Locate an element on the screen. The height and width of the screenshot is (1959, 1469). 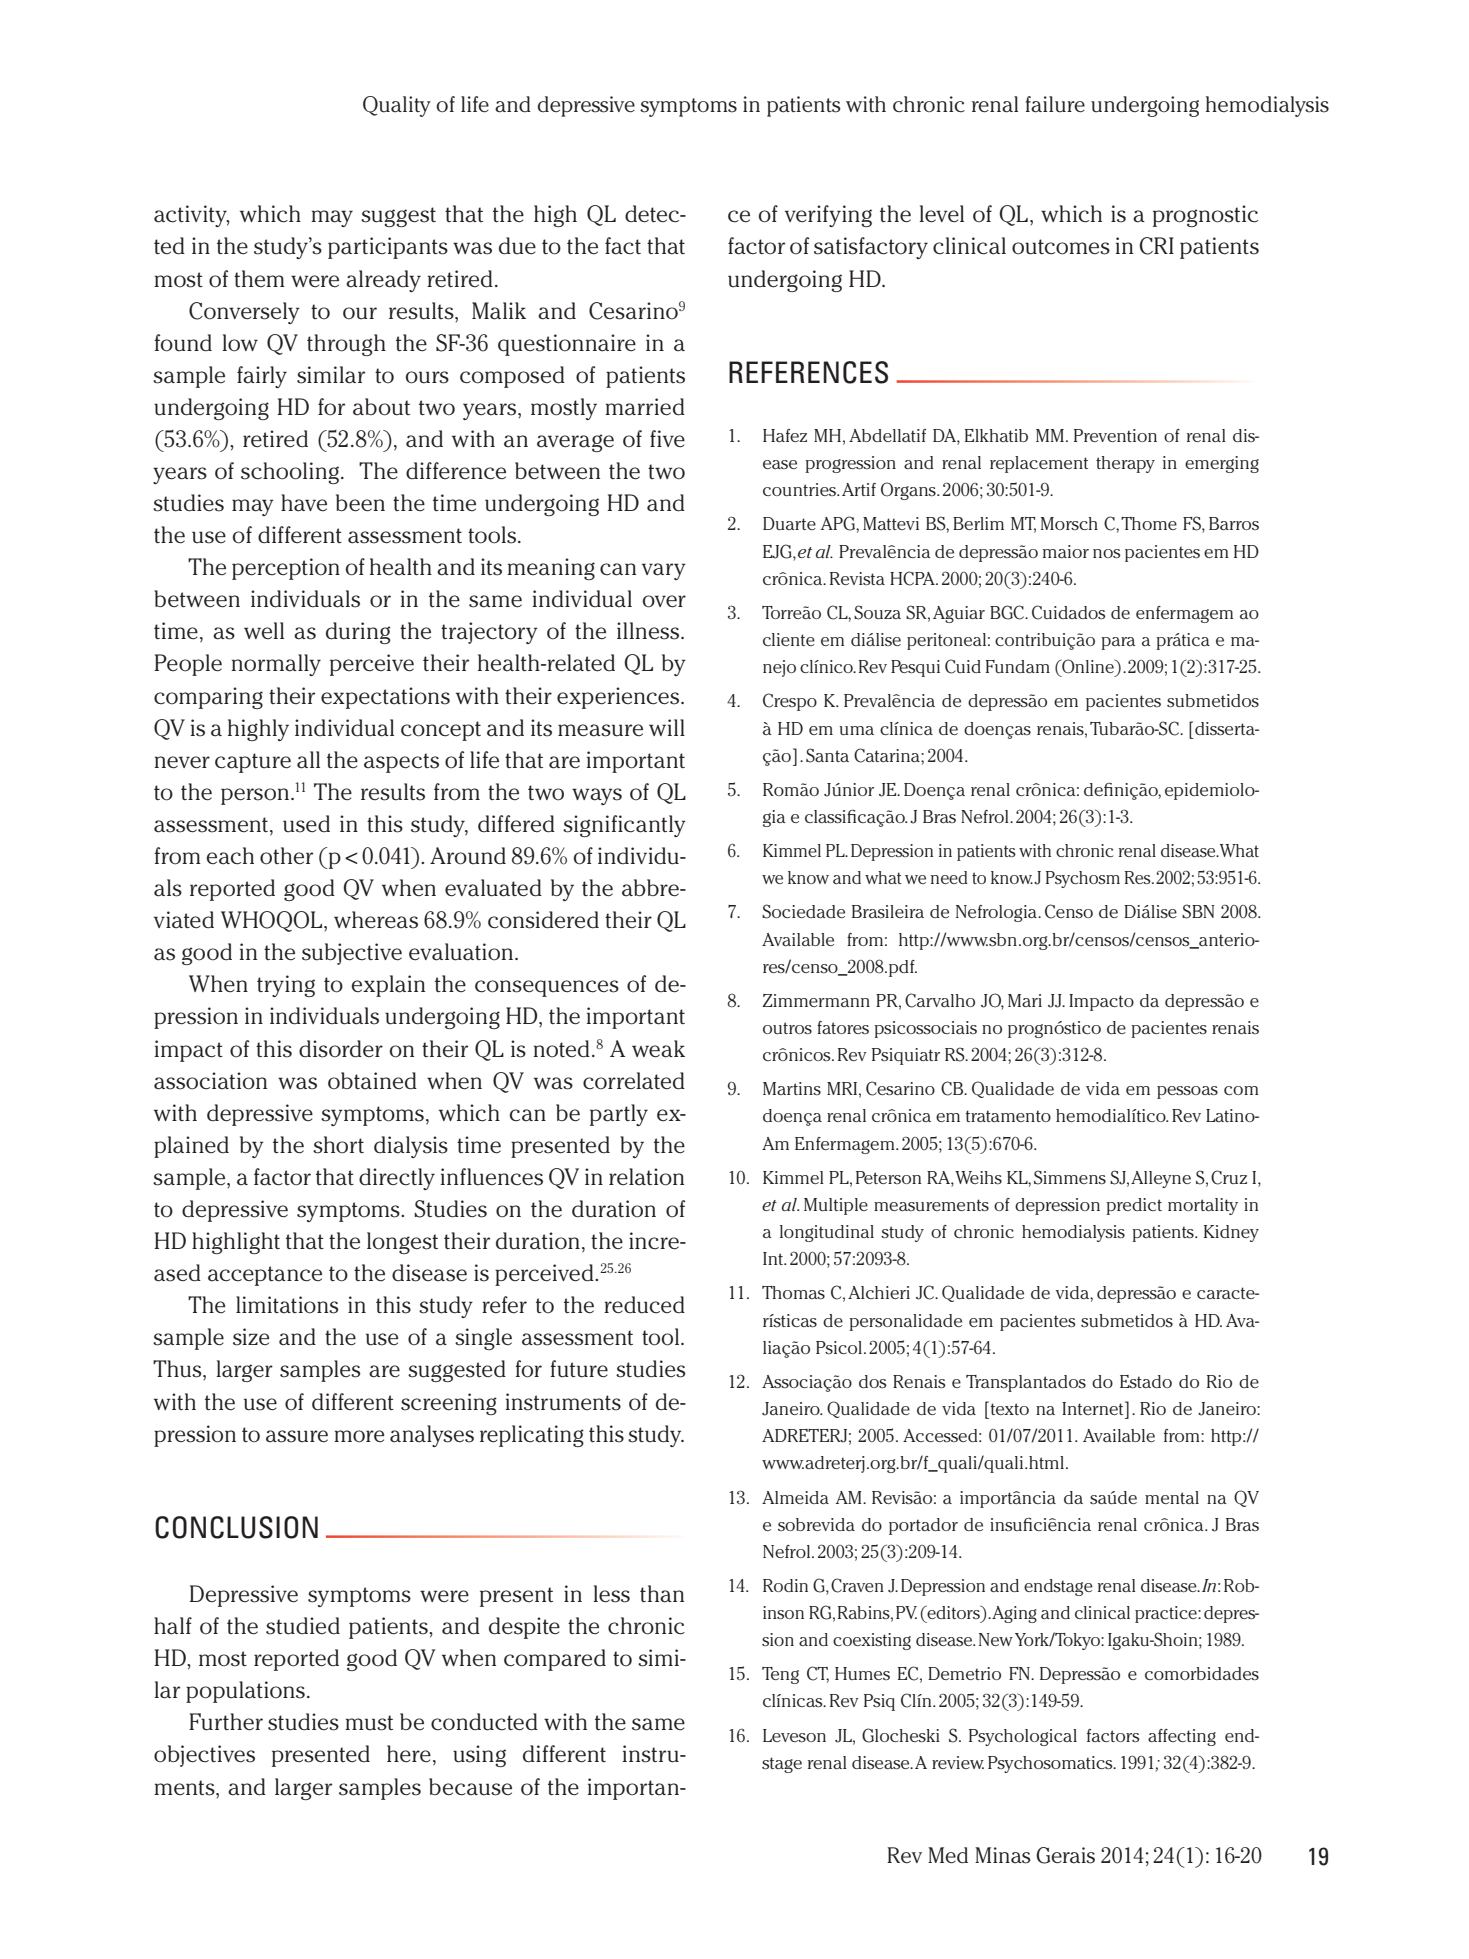
assure is located at coordinates (297, 1436).
